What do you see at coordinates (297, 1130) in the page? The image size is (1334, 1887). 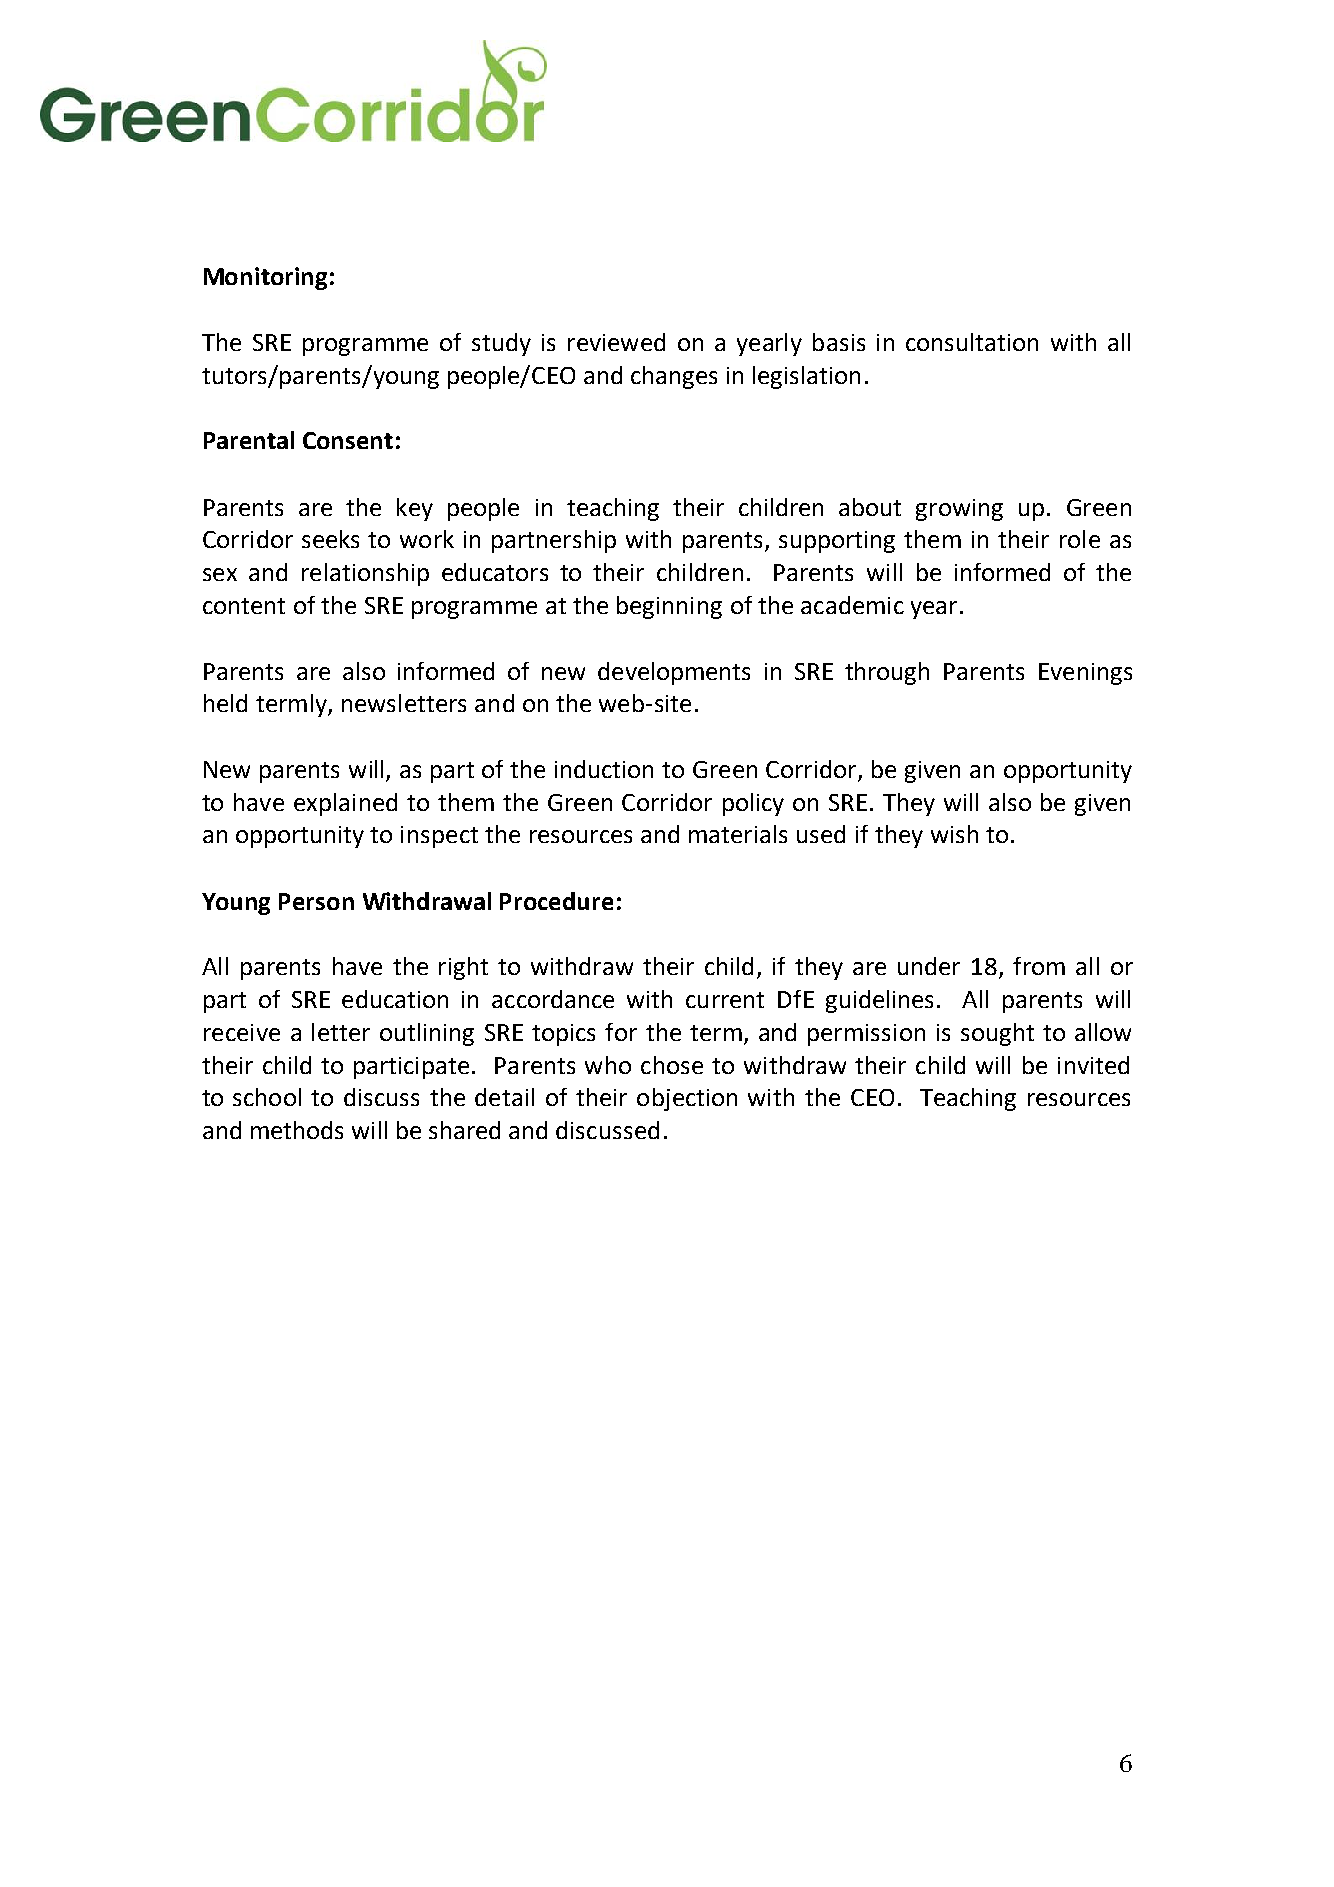 I see `methods` at bounding box center [297, 1130].
